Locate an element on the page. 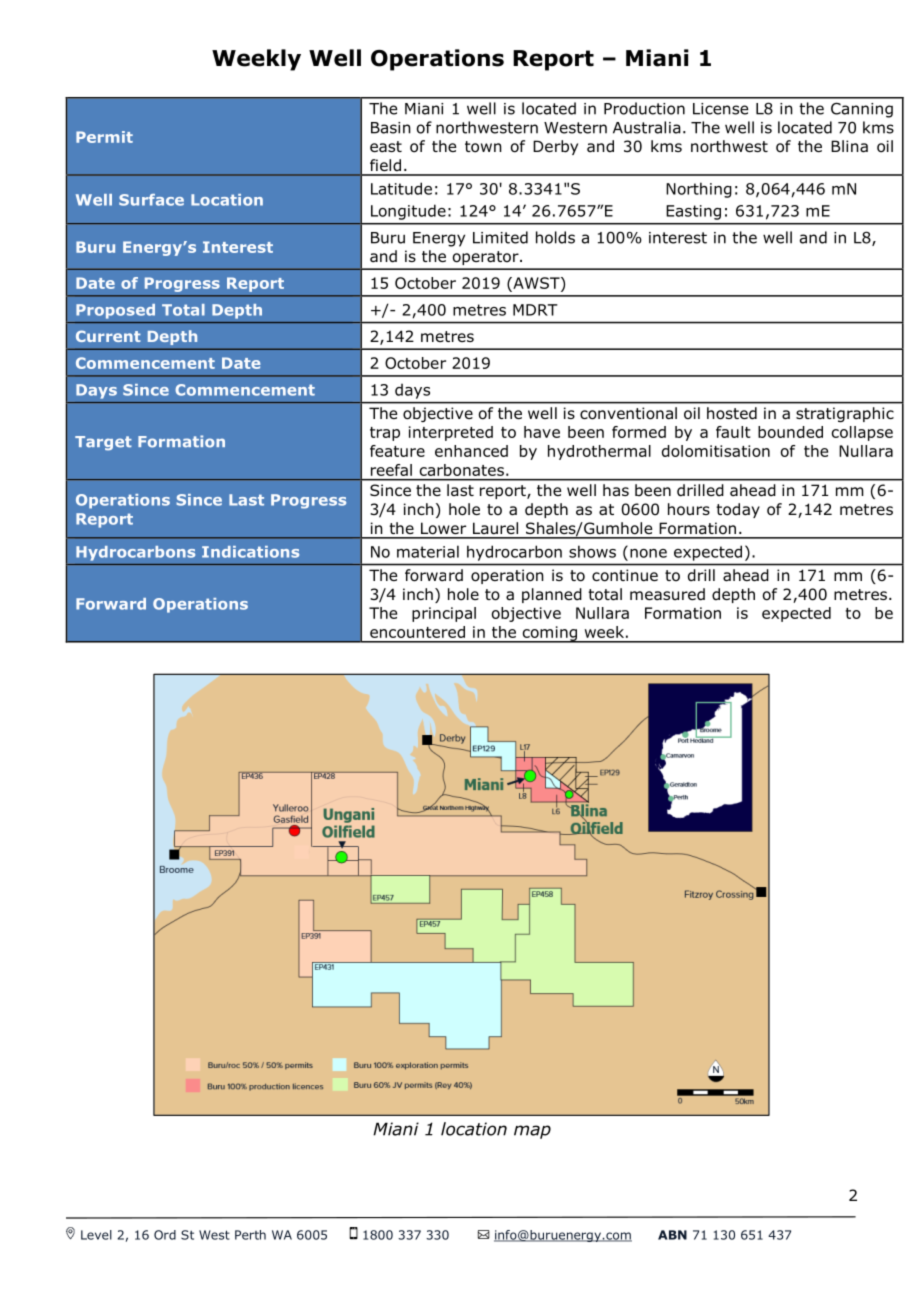 This image has width=924, height=1307. Ord is located at coordinates (165, 1235).
